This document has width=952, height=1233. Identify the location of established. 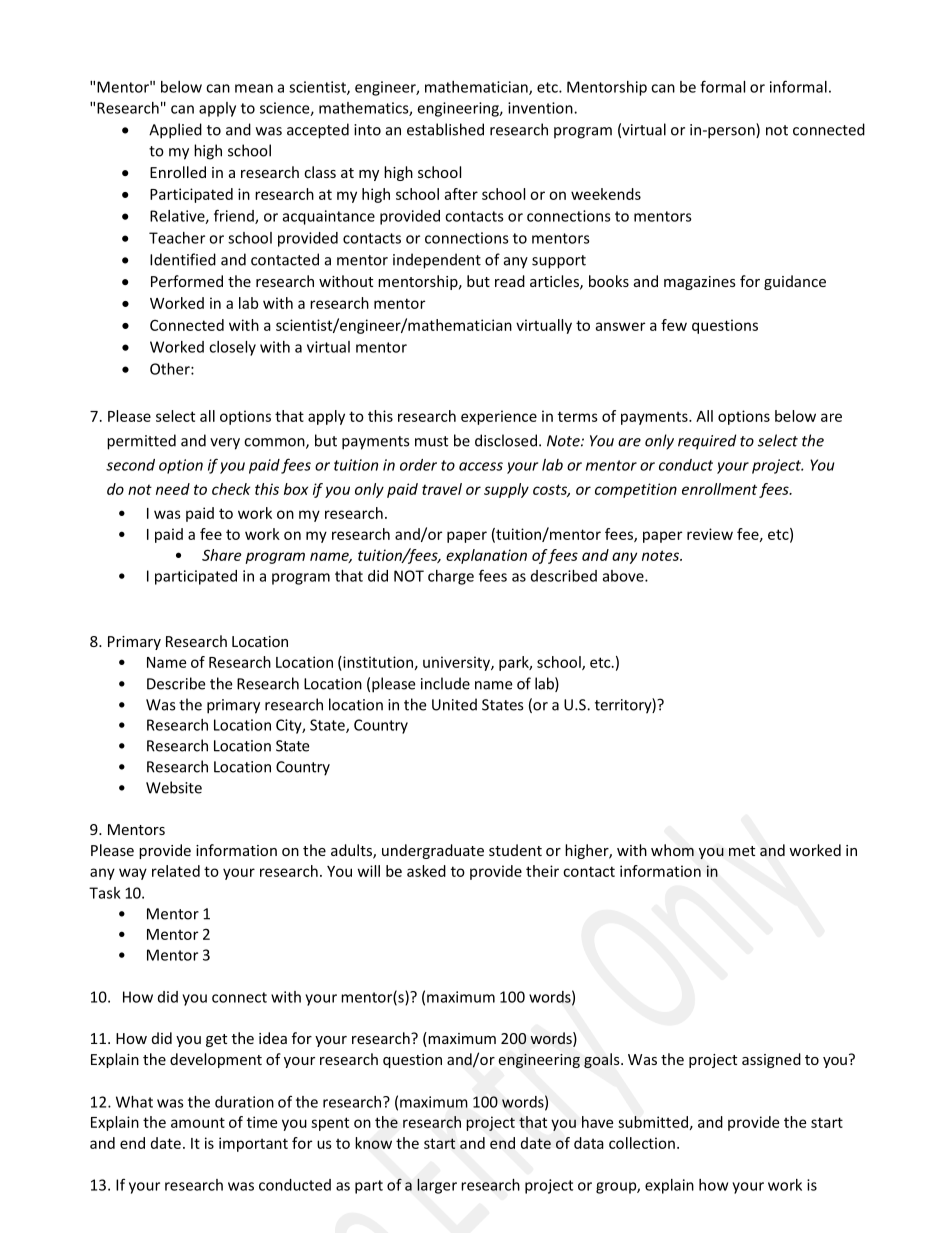
(445, 129).
